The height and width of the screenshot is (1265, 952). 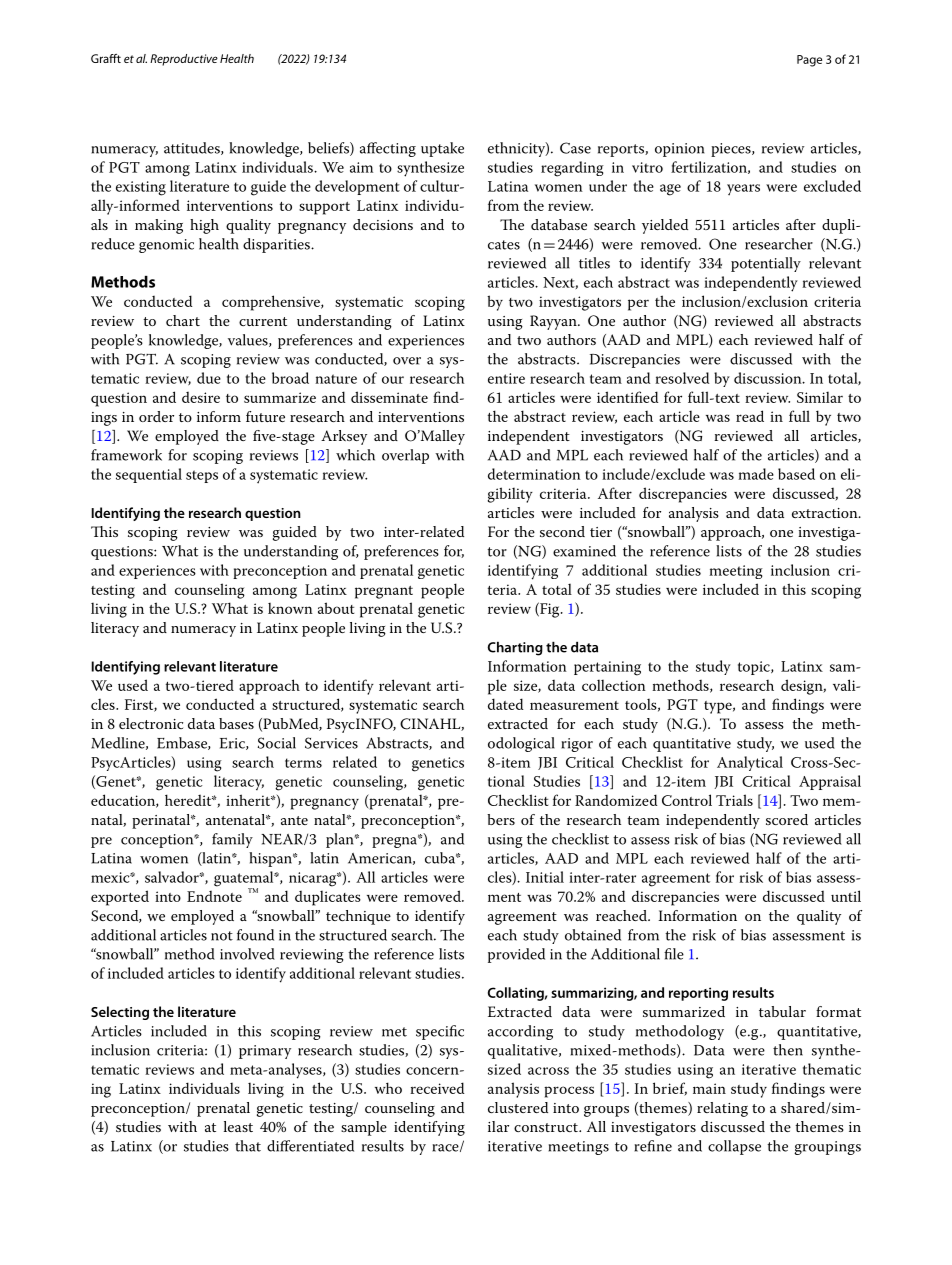 I want to click on uptake, so click(x=442, y=149).
